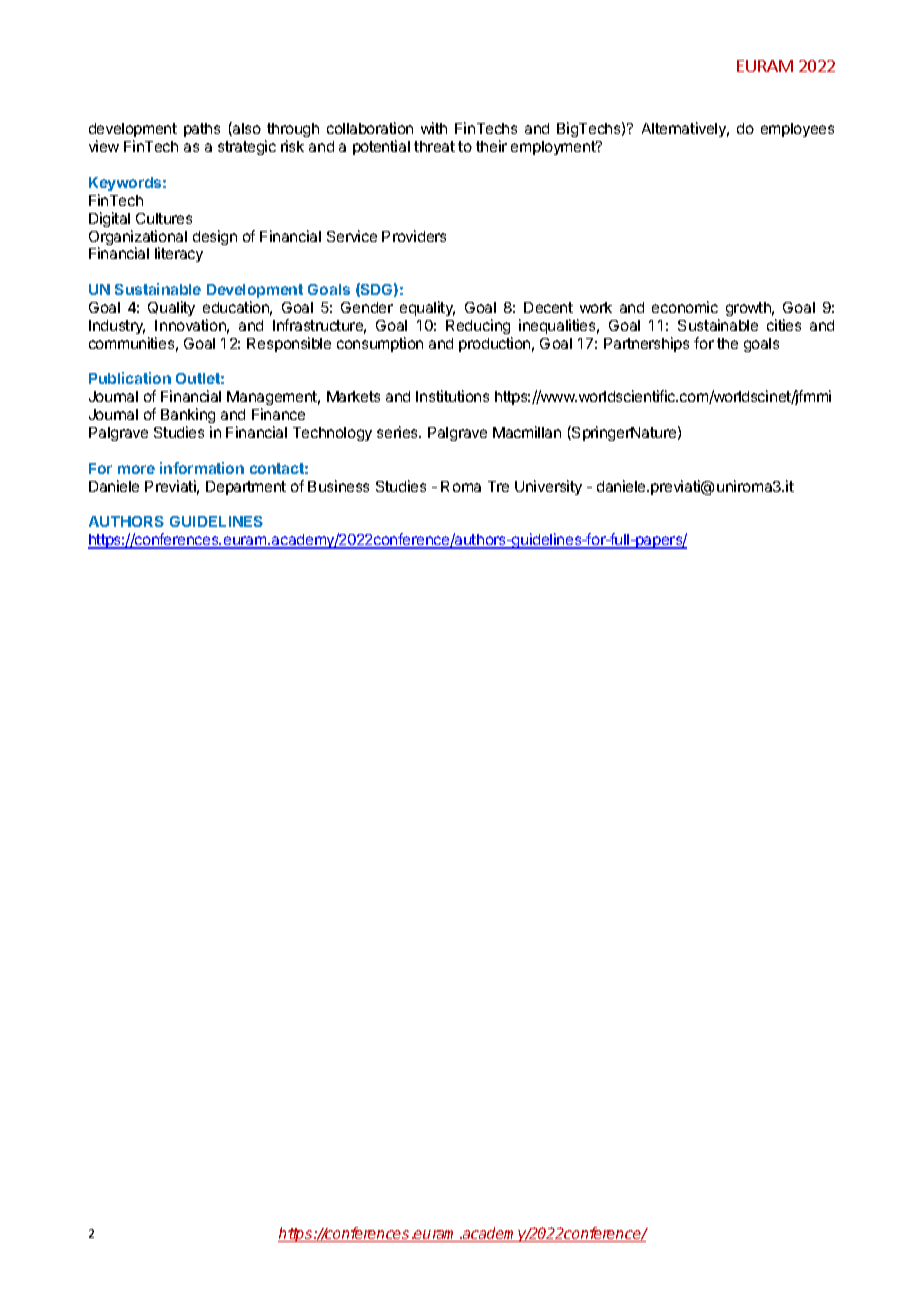 The height and width of the page is (1308, 924). I want to click on consumption, so click(380, 344).
